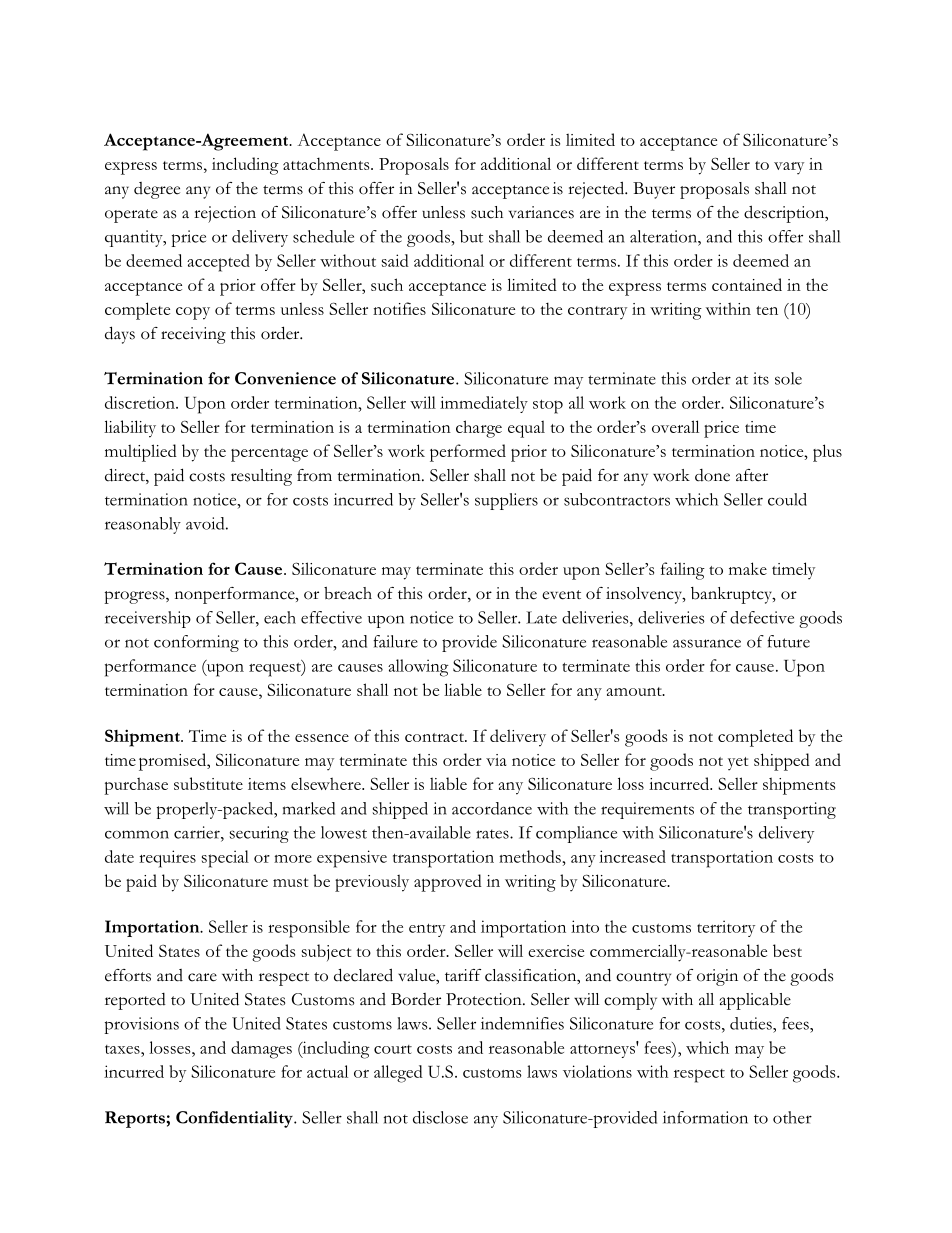 The image size is (952, 1233). Describe the element at coordinates (418, 668) in the page. I see `allowing` at that location.
